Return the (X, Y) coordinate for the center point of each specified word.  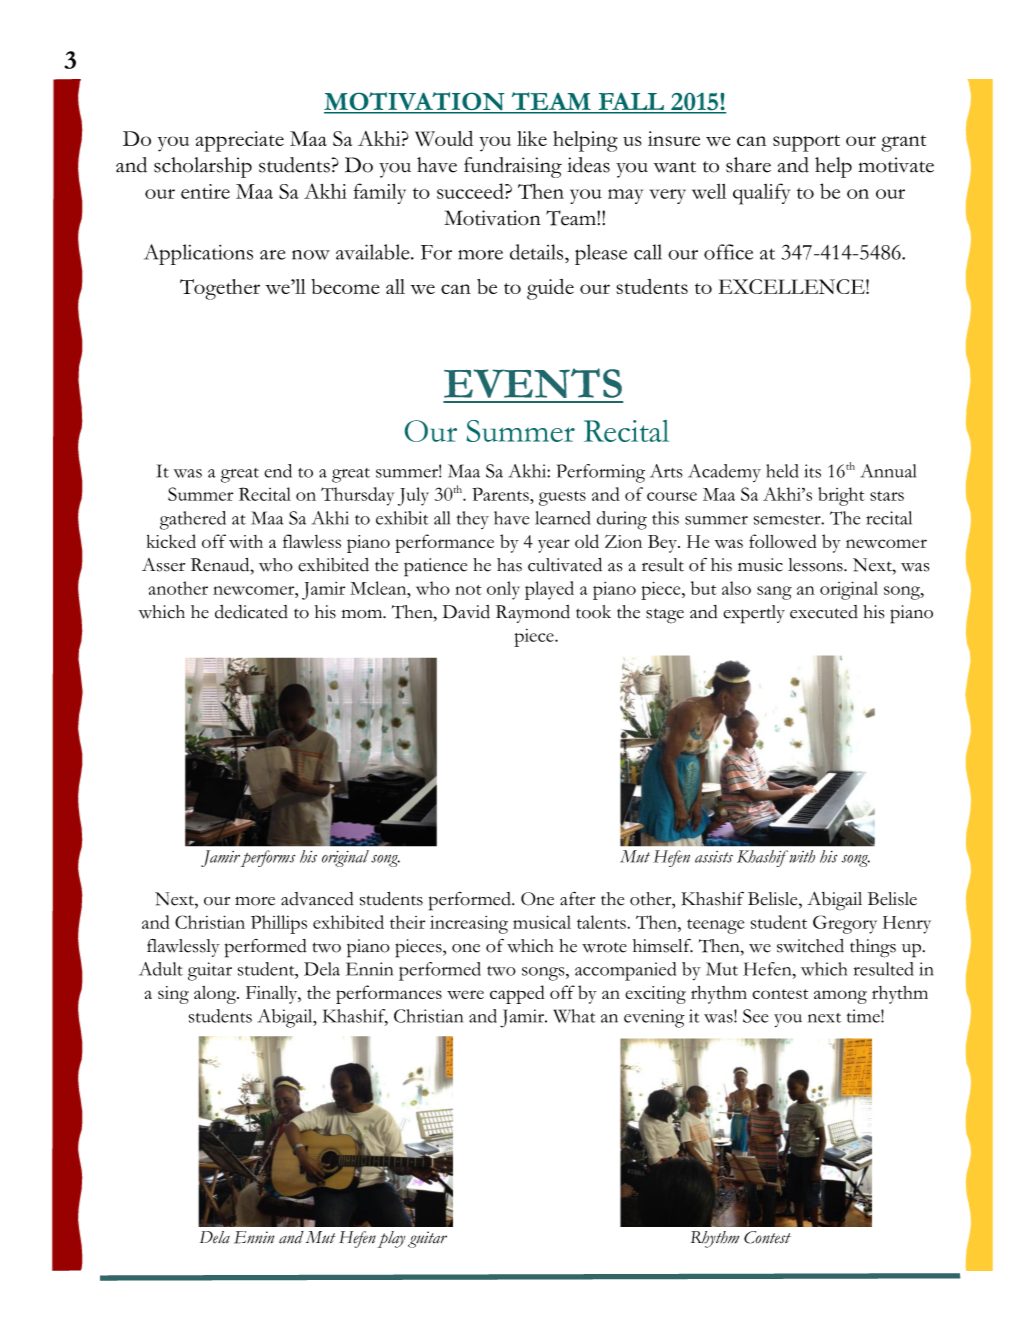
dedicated (251, 612)
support (806, 143)
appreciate (240, 141)
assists (714, 857)
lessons (816, 565)
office (728, 252)
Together (220, 289)
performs (267, 858)
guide (550, 289)
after (577, 899)
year (554, 546)
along (216, 995)
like (532, 138)
